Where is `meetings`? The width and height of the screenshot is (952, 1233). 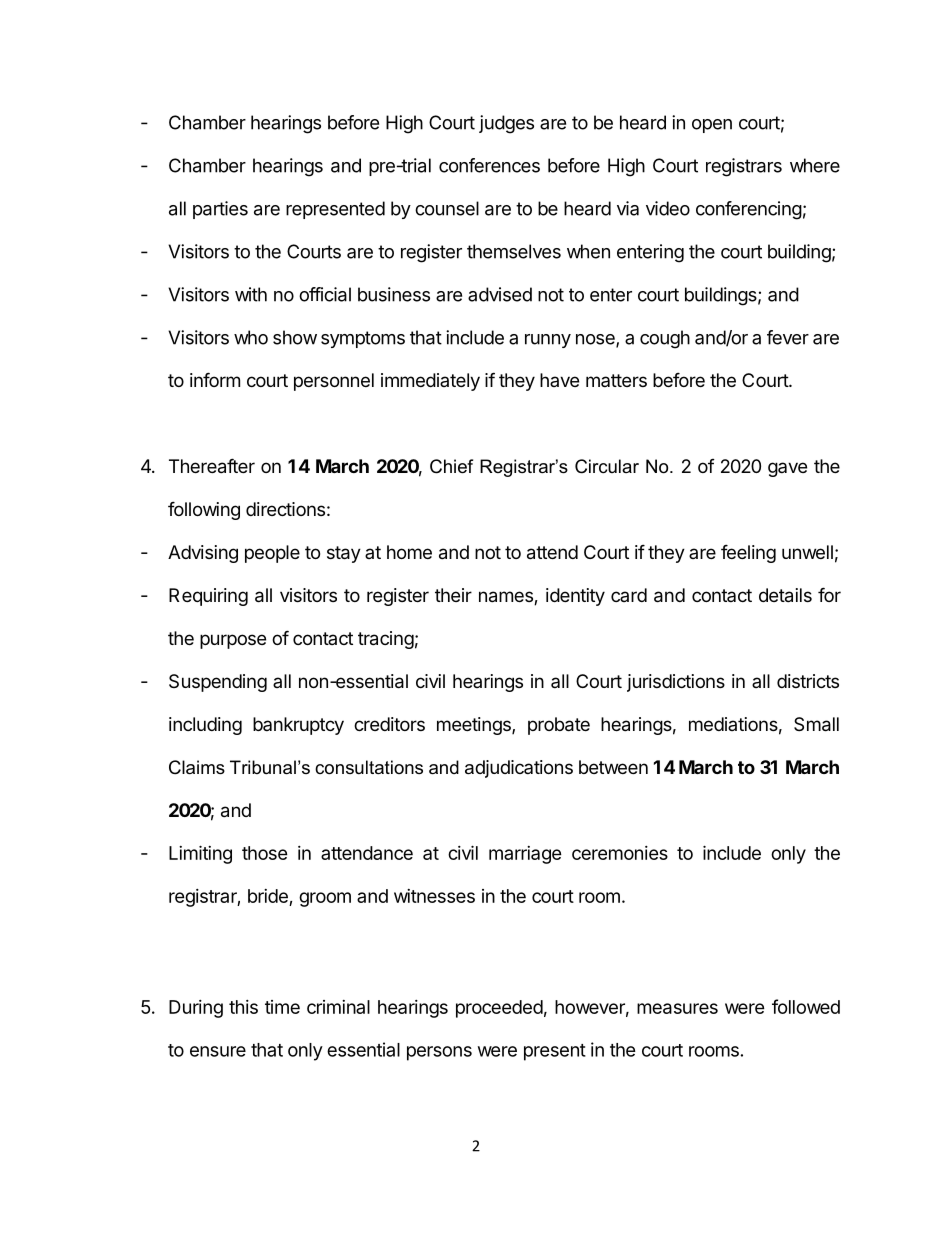
meetings is located at coordinates (475, 726).
